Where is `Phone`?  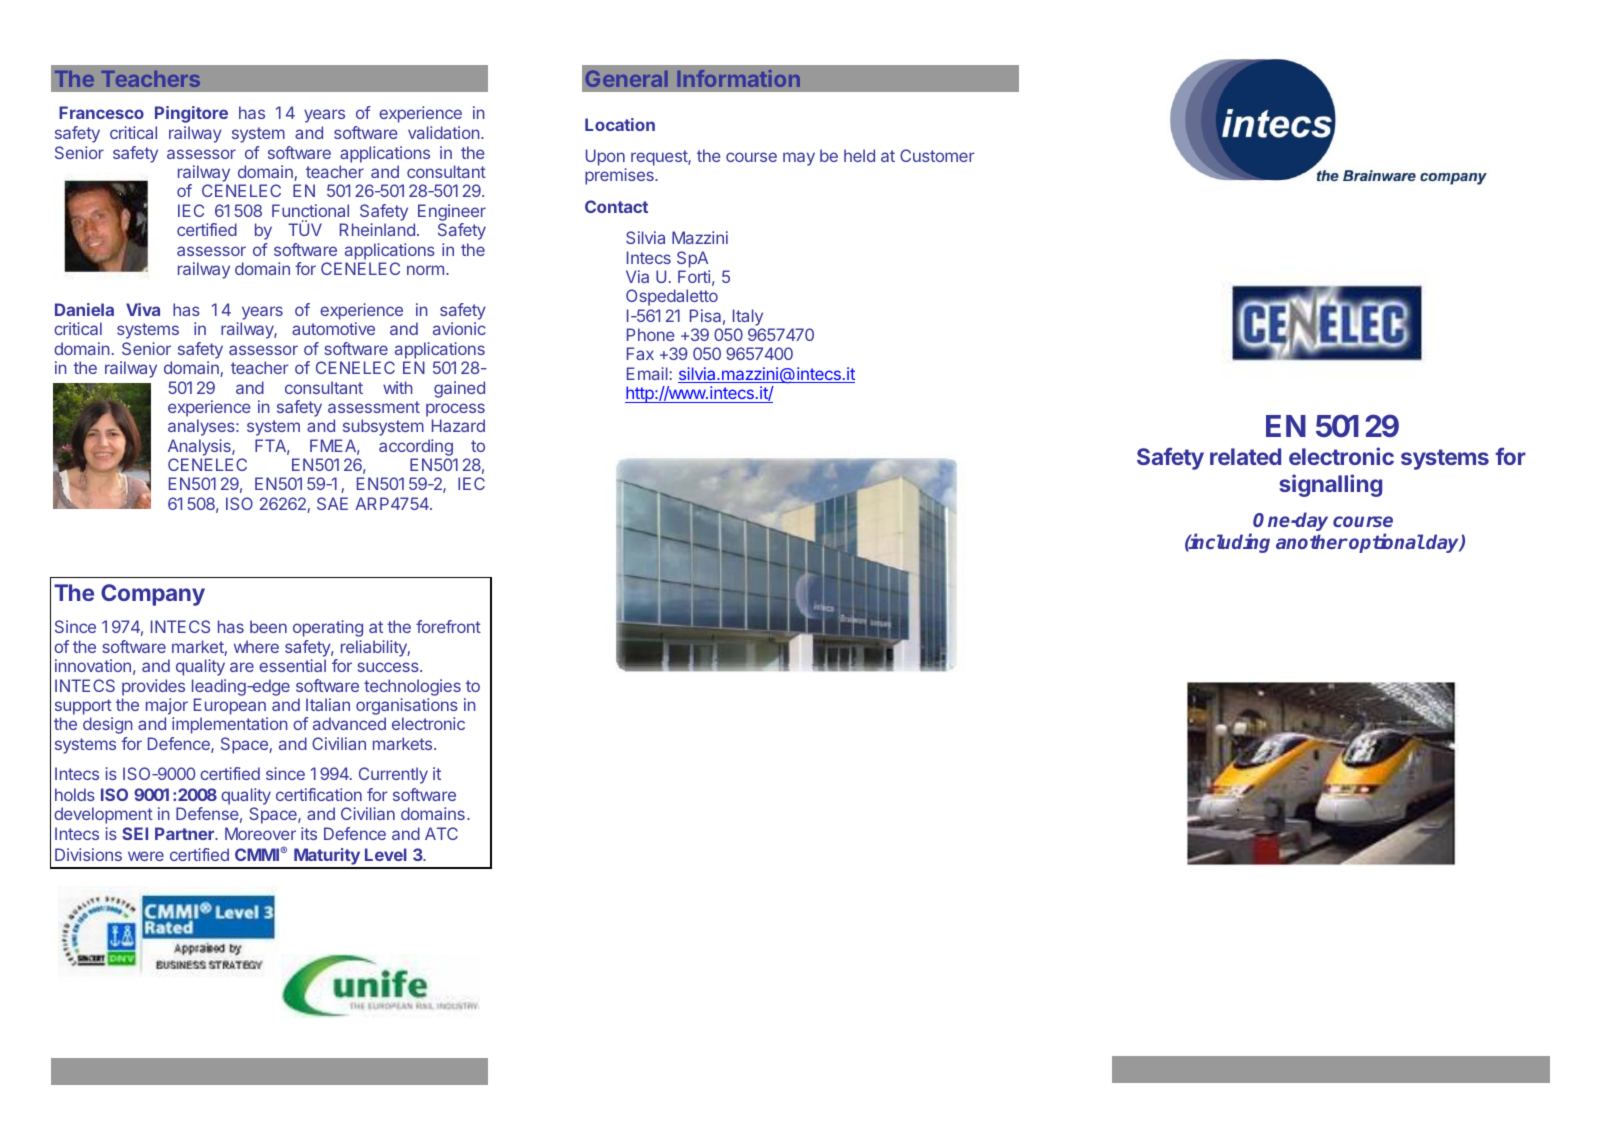
Phone is located at coordinates (651, 334).
